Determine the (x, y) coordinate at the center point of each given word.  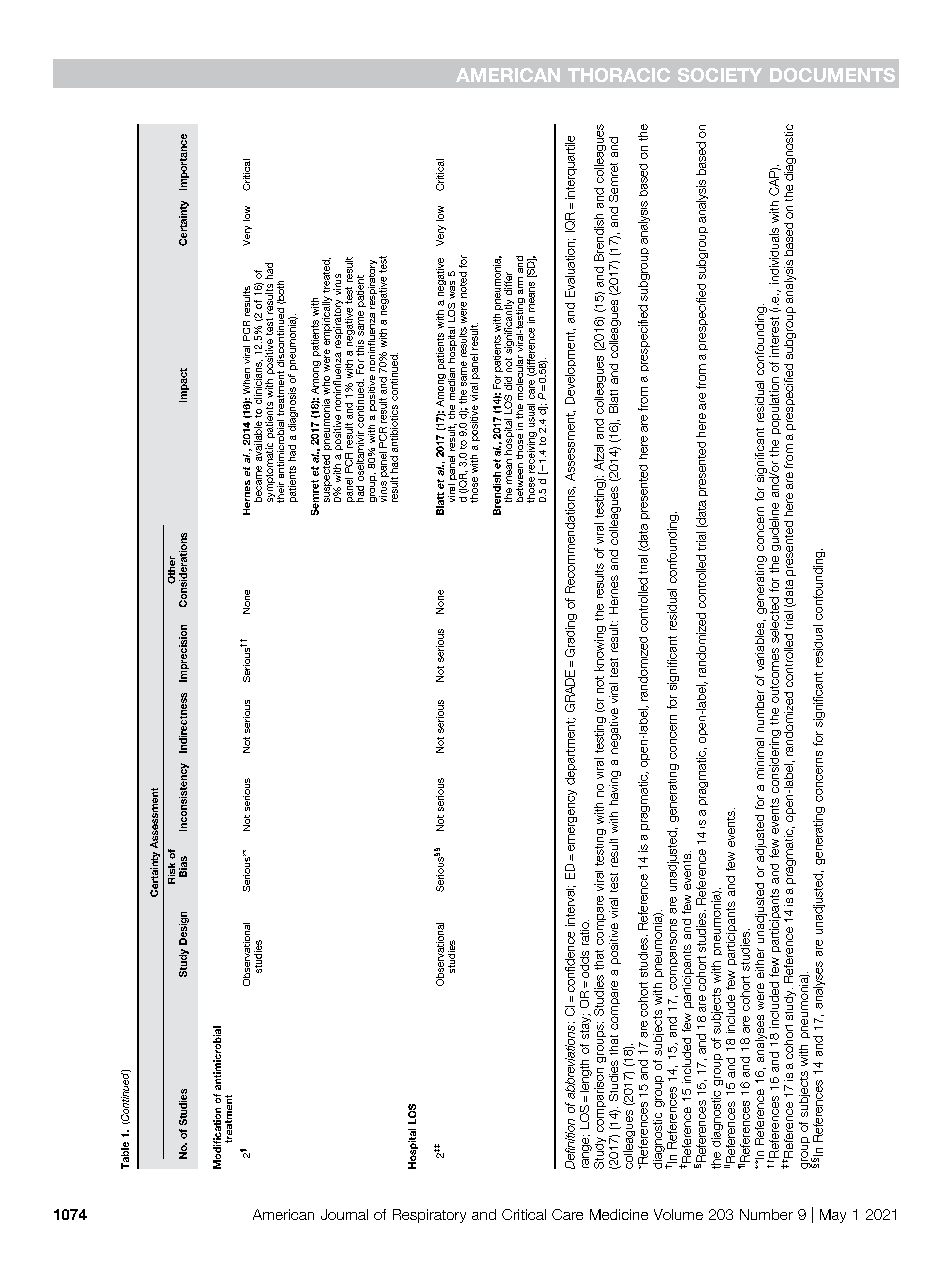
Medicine (619, 1214)
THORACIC (619, 75)
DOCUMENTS (832, 75)
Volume (678, 1214)
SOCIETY (720, 75)
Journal (344, 1214)
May (833, 1216)
